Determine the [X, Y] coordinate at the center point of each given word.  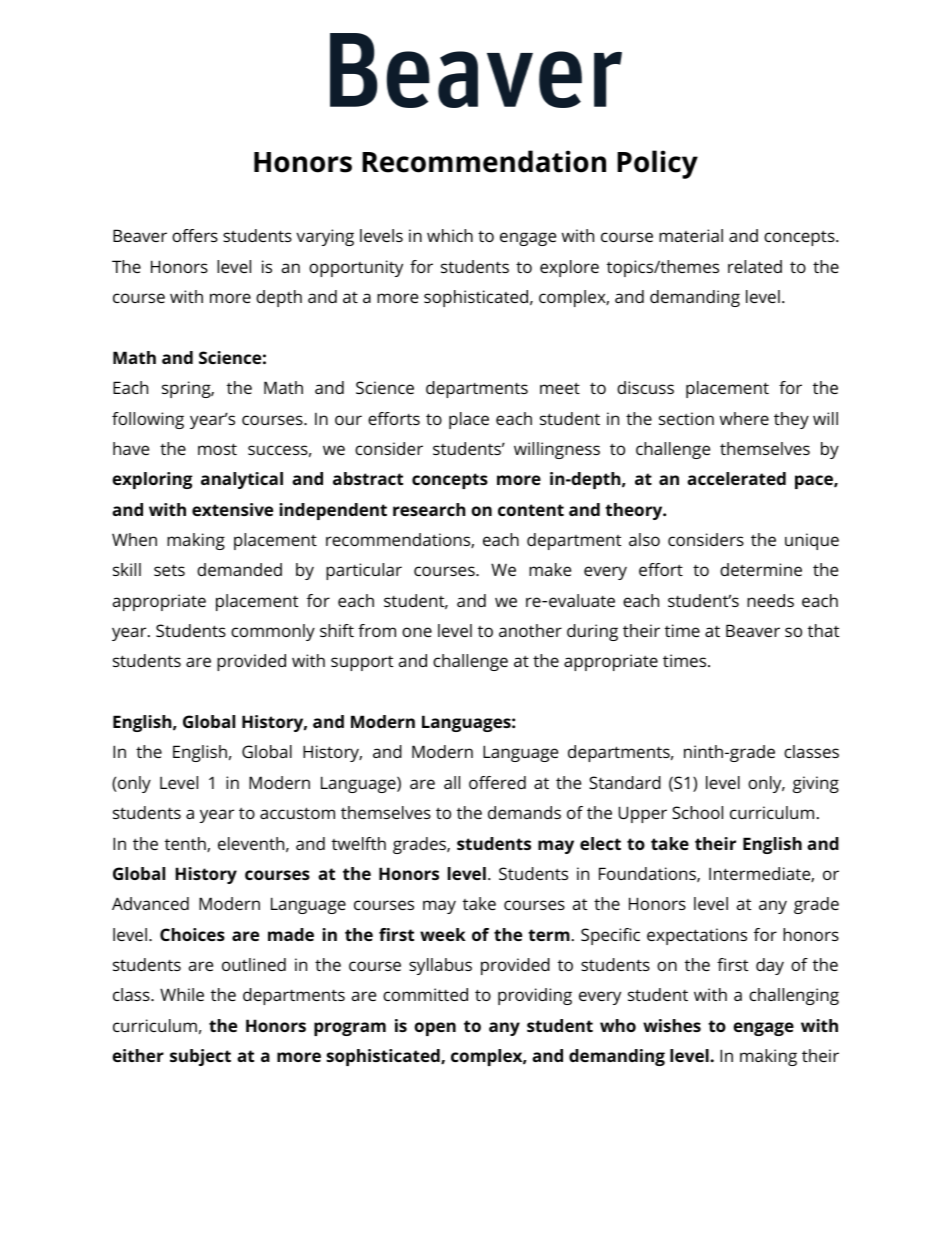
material [691, 235]
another [530, 630]
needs [770, 600]
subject [200, 1057]
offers [195, 235]
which [450, 235]
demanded [239, 569]
